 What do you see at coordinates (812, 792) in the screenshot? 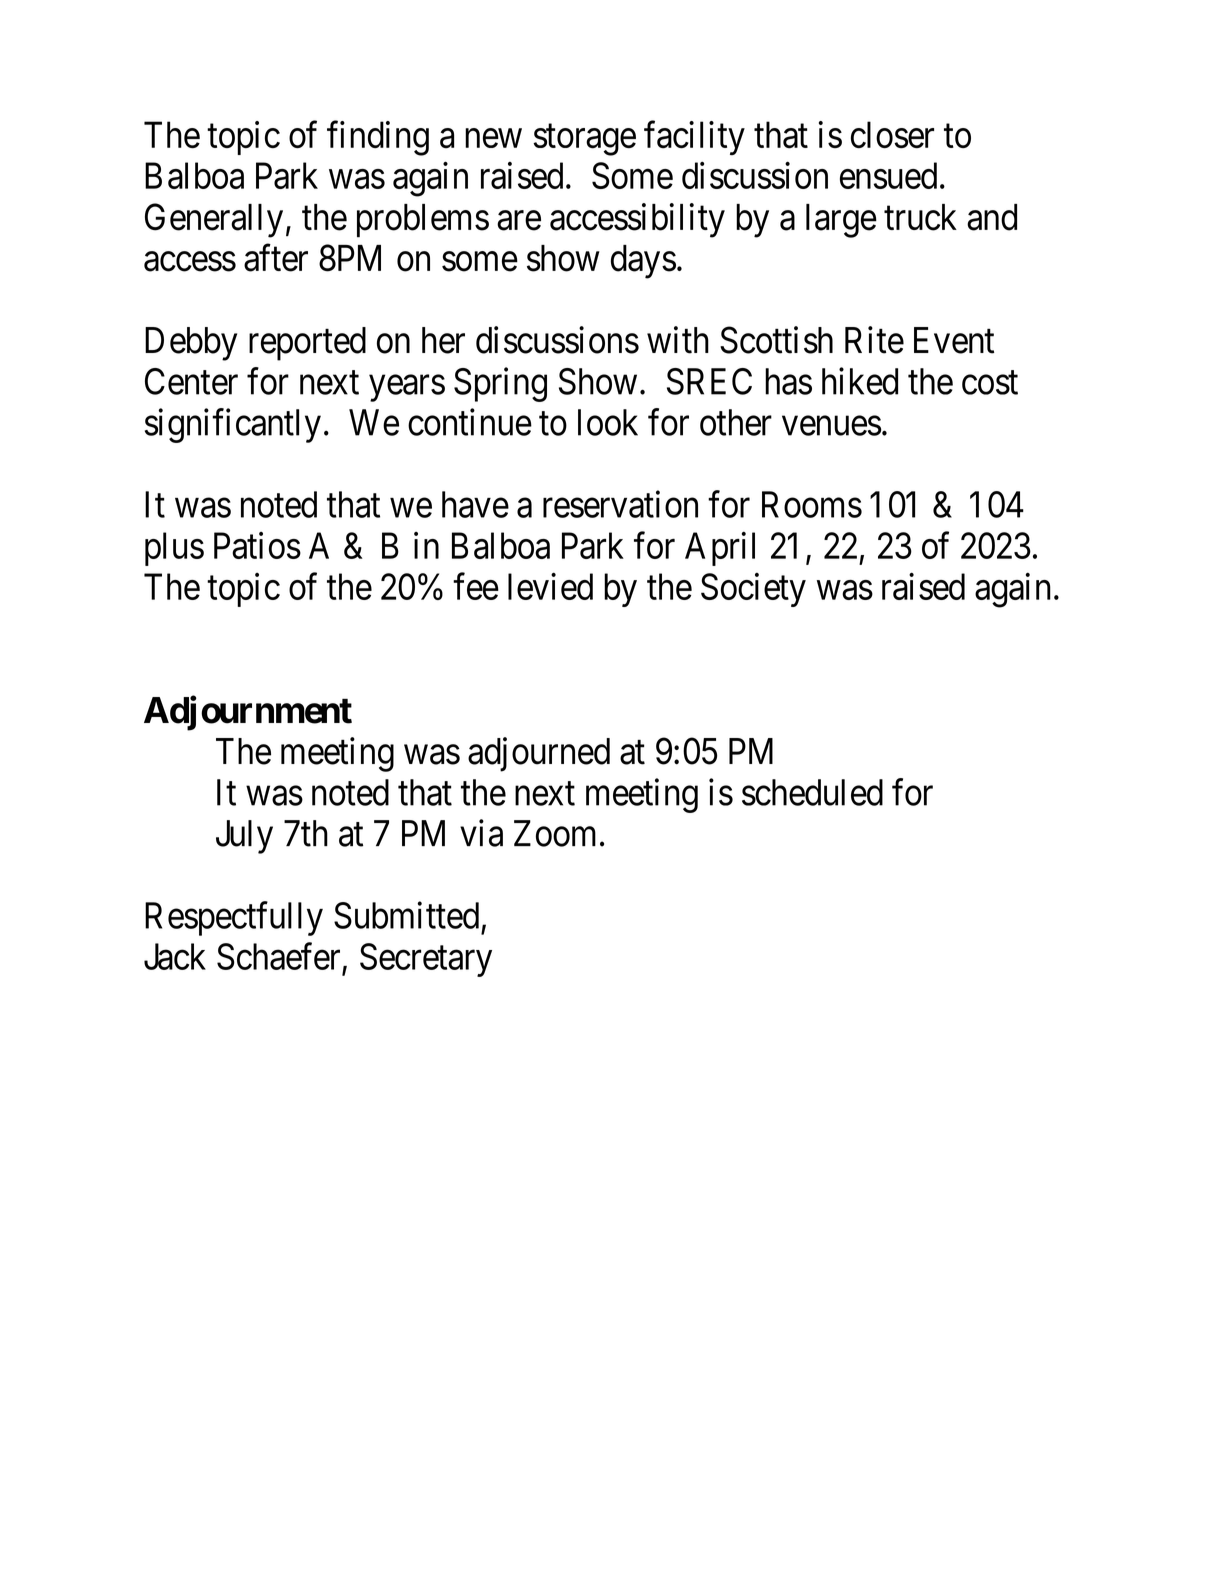
I see `scheduled` at bounding box center [812, 792].
